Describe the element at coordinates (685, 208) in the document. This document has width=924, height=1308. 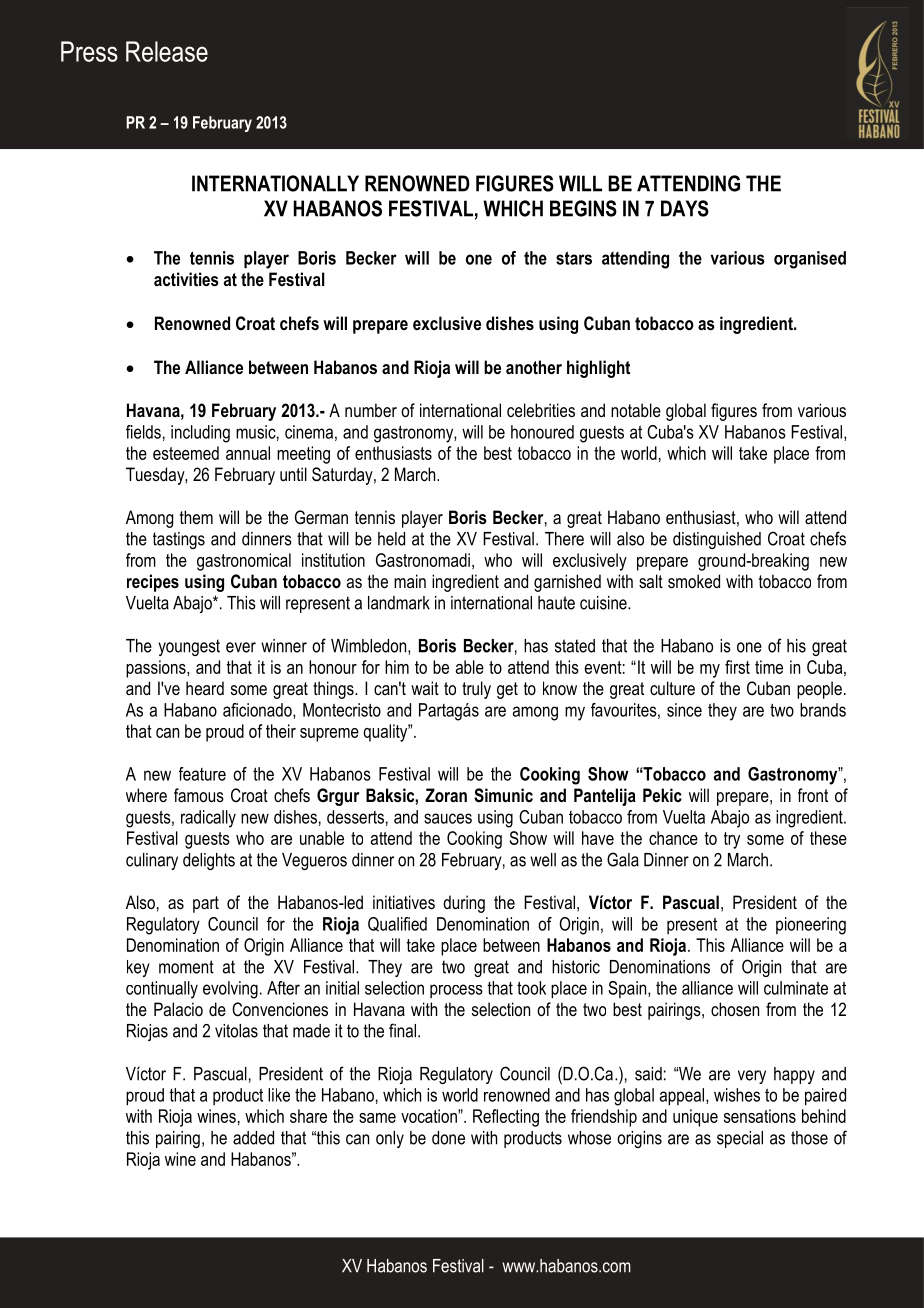
I see `DAYS` at that location.
